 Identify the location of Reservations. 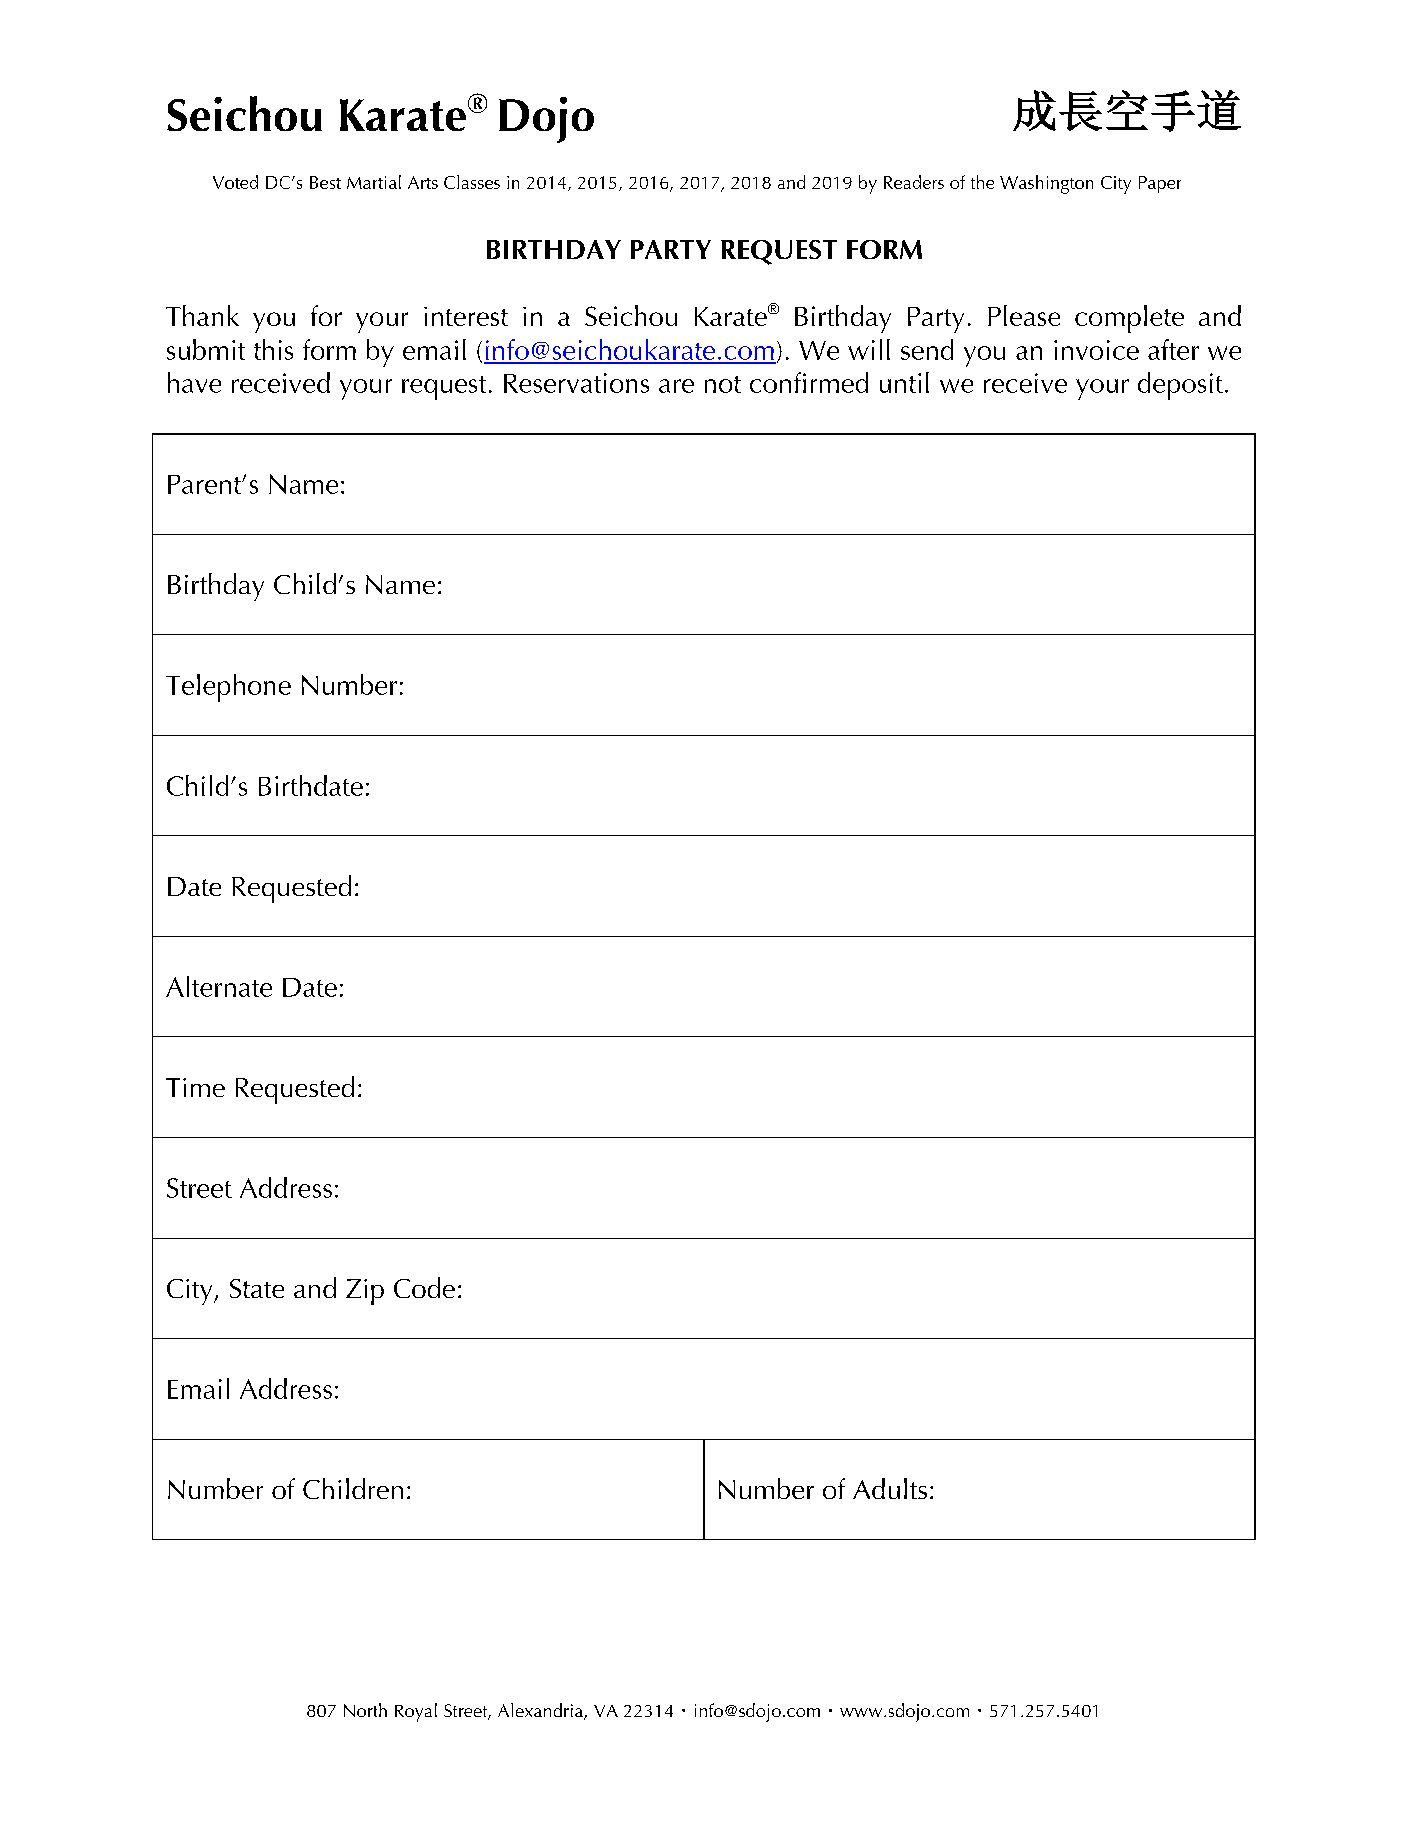
(576, 383).
